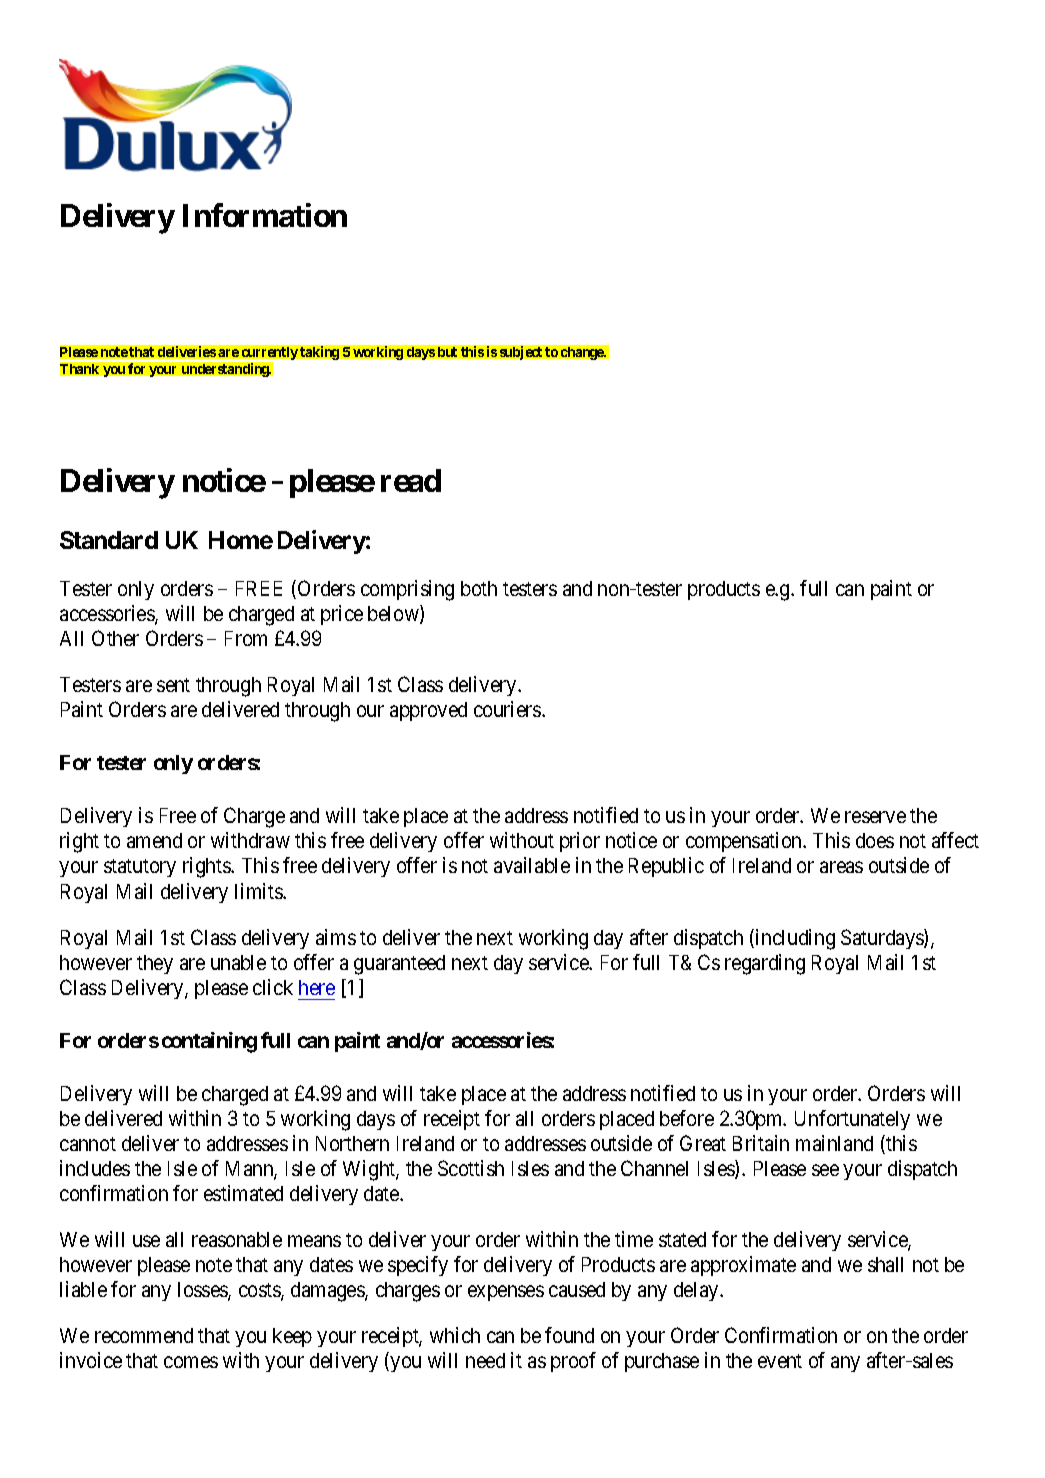 The height and width of the screenshot is (1478, 1045). Describe the element at coordinates (411, 480) in the screenshot. I see `read` at that location.
